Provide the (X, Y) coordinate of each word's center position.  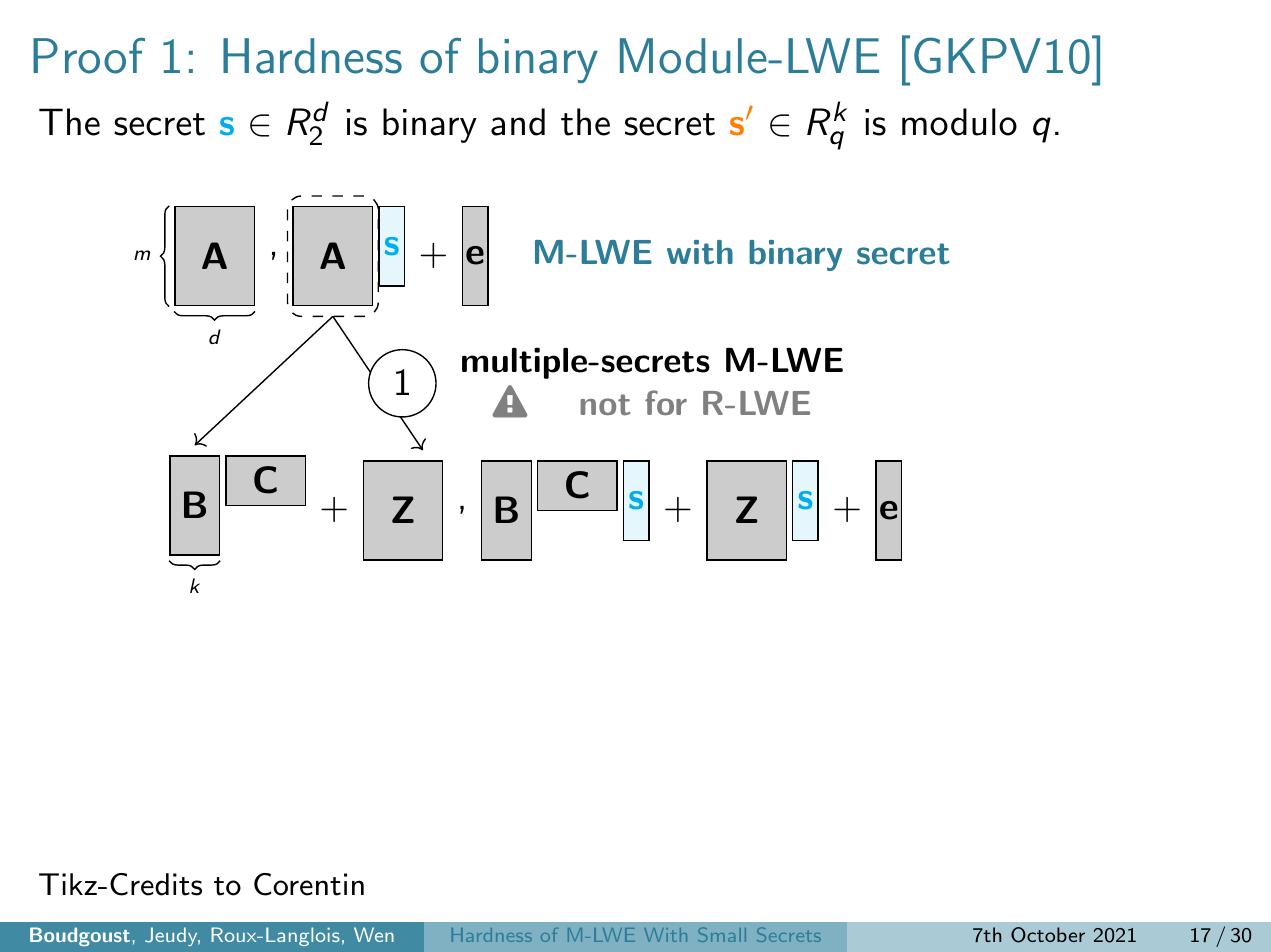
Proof (89, 56)
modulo (959, 122)
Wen (374, 934)
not (605, 404)
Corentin (309, 884)
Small (722, 934)
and (518, 122)
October (1048, 935)
